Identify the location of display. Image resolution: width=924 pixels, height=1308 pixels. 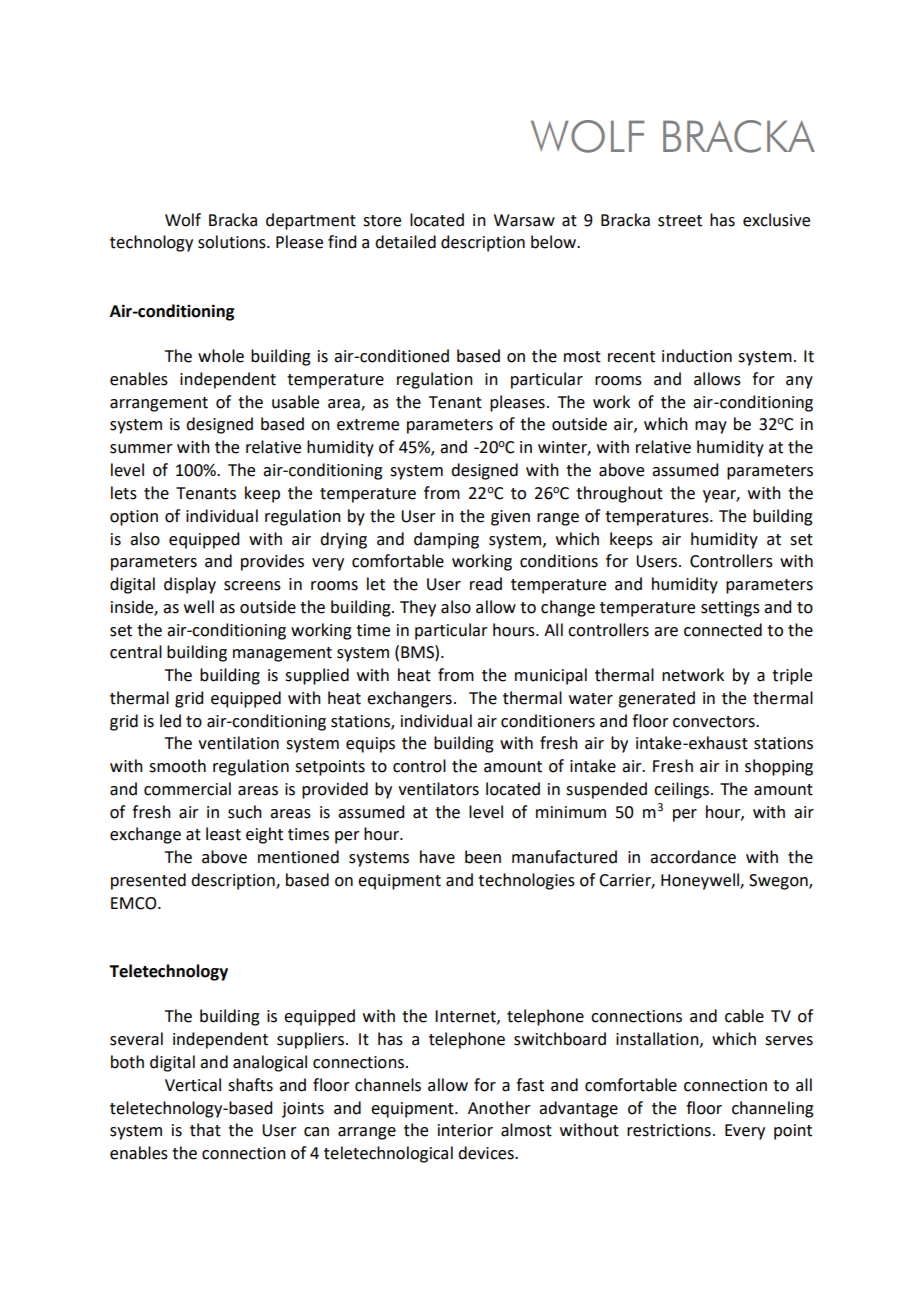
(190, 585).
